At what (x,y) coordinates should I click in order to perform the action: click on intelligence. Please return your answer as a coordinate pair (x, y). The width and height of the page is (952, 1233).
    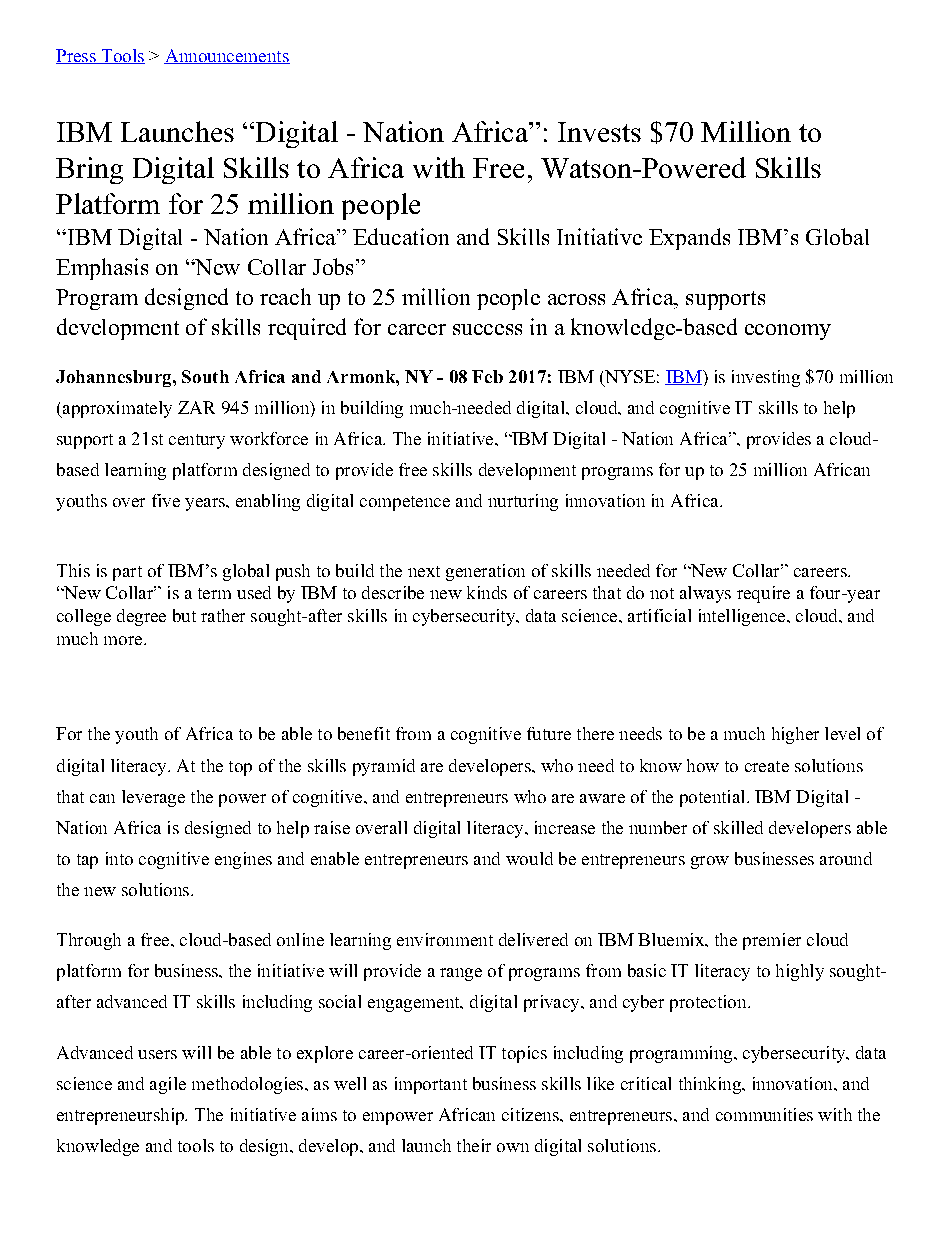
    Looking at the image, I should click on (743, 617).
